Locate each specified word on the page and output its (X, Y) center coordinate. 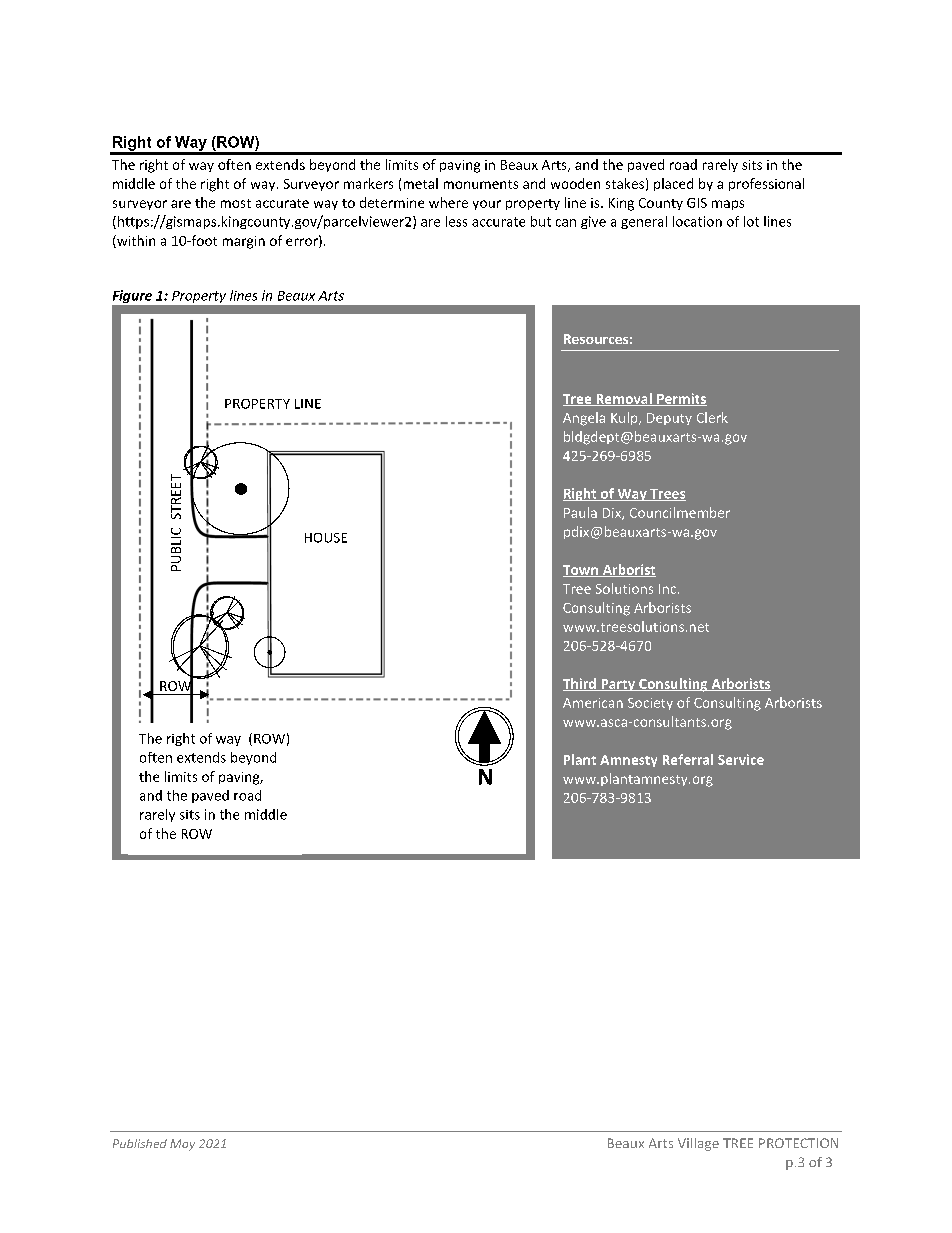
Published (140, 1143)
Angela (584, 419)
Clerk (712, 417)
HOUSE (326, 538)
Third (580, 684)
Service (741, 759)
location (697, 221)
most (236, 203)
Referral (688, 759)
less (456, 221)
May (182, 1145)
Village (698, 1144)
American (593, 703)
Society (650, 704)
